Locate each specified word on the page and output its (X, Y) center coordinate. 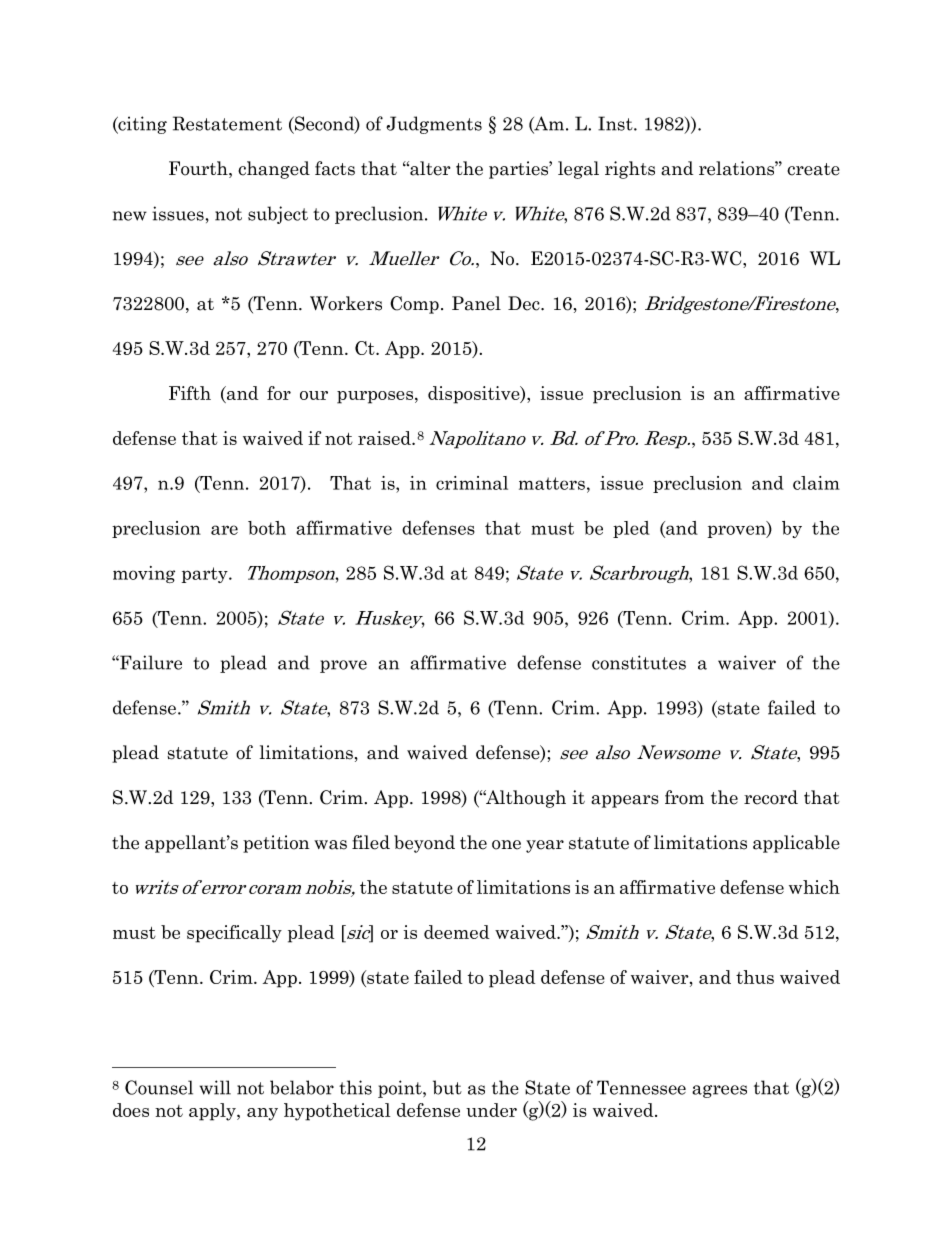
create (813, 169)
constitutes (639, 662)
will (215, 1087)
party (206, 575)
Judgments (434, 125)
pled (631, 529)
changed (274, 170)
